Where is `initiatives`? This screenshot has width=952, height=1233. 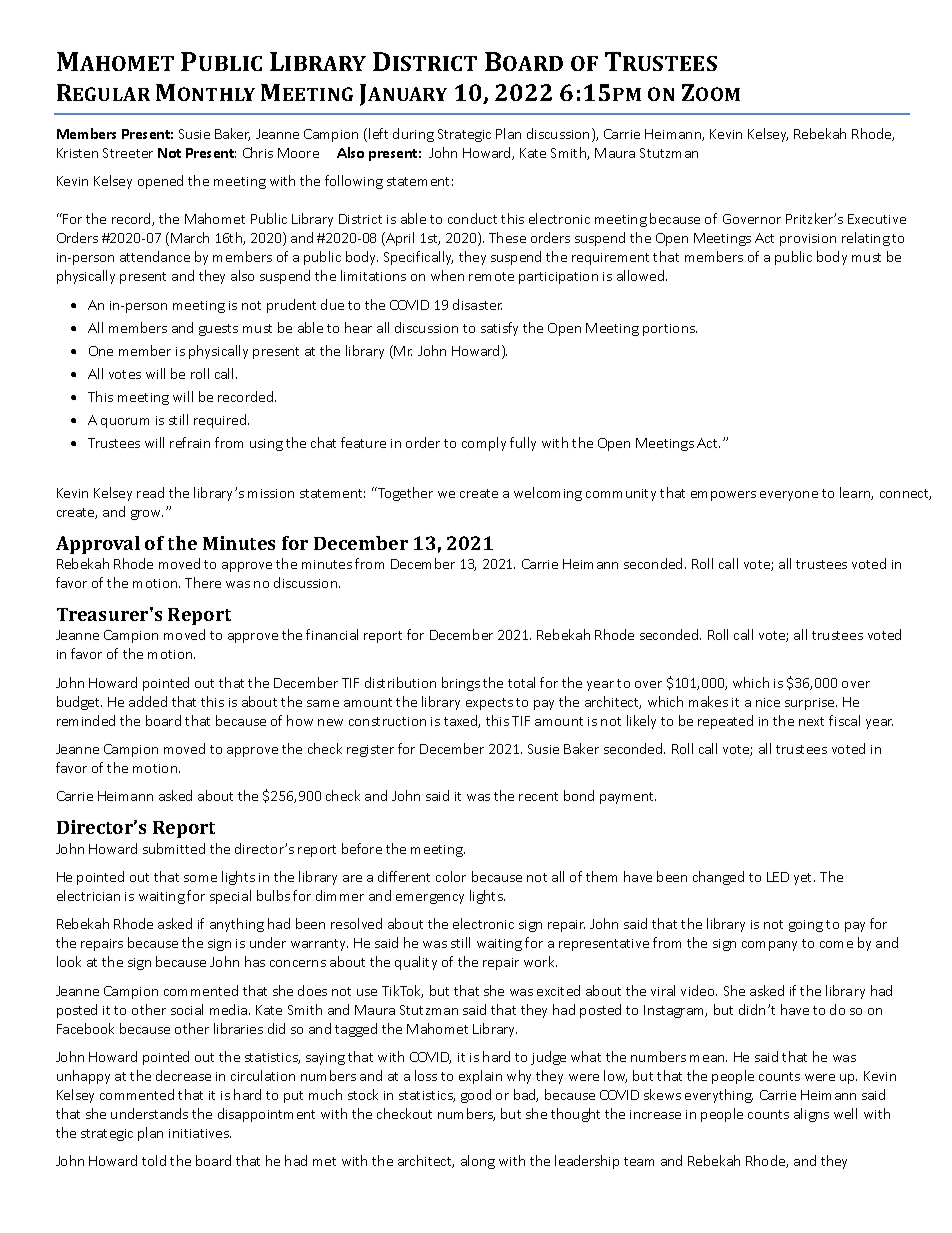 initiatives is located at coordinates (200, 1133).
